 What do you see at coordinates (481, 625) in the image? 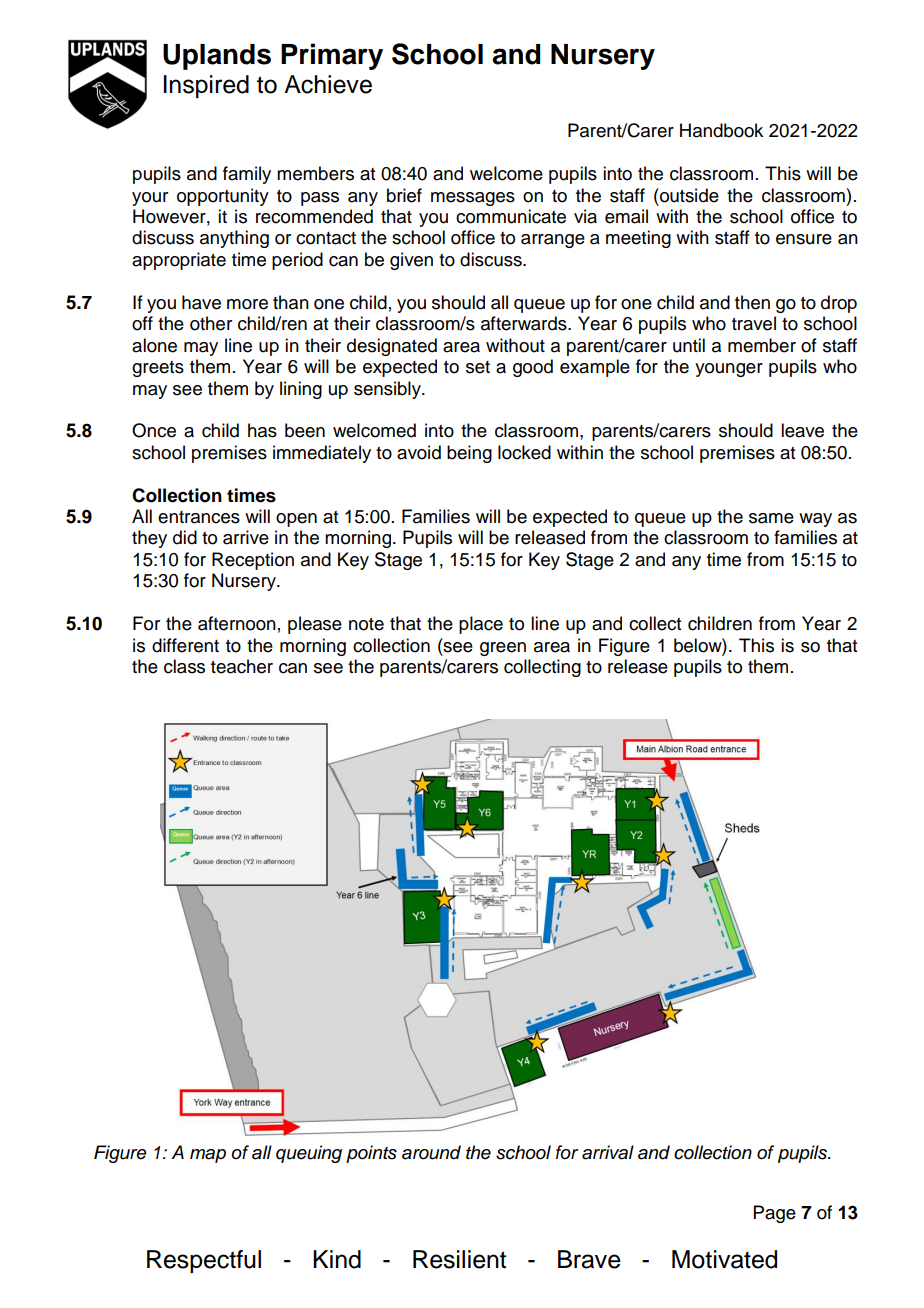
I see `place` at bounding box center [481, 625].
